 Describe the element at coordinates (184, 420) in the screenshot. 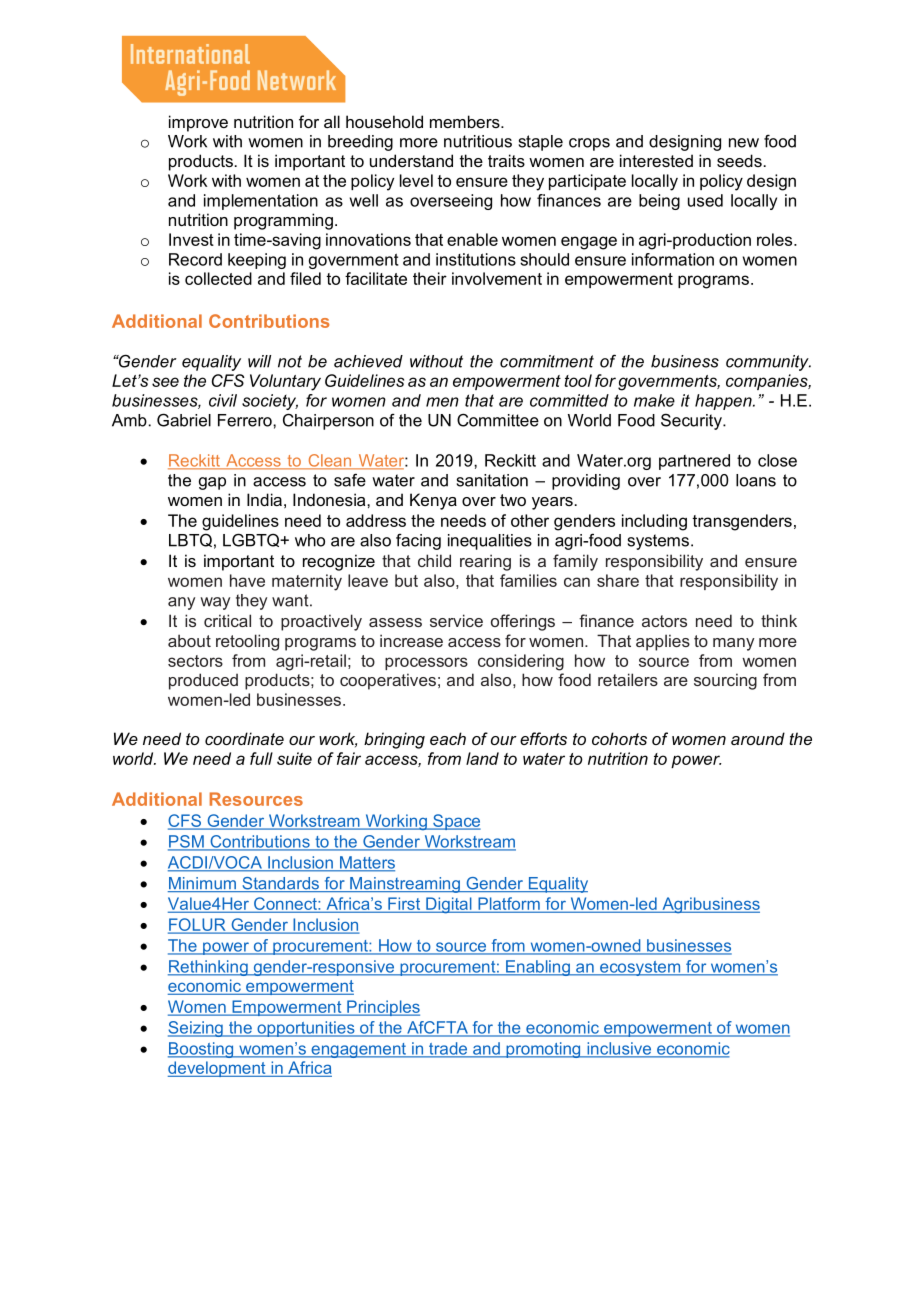

I see `Gabriel` at that location.
